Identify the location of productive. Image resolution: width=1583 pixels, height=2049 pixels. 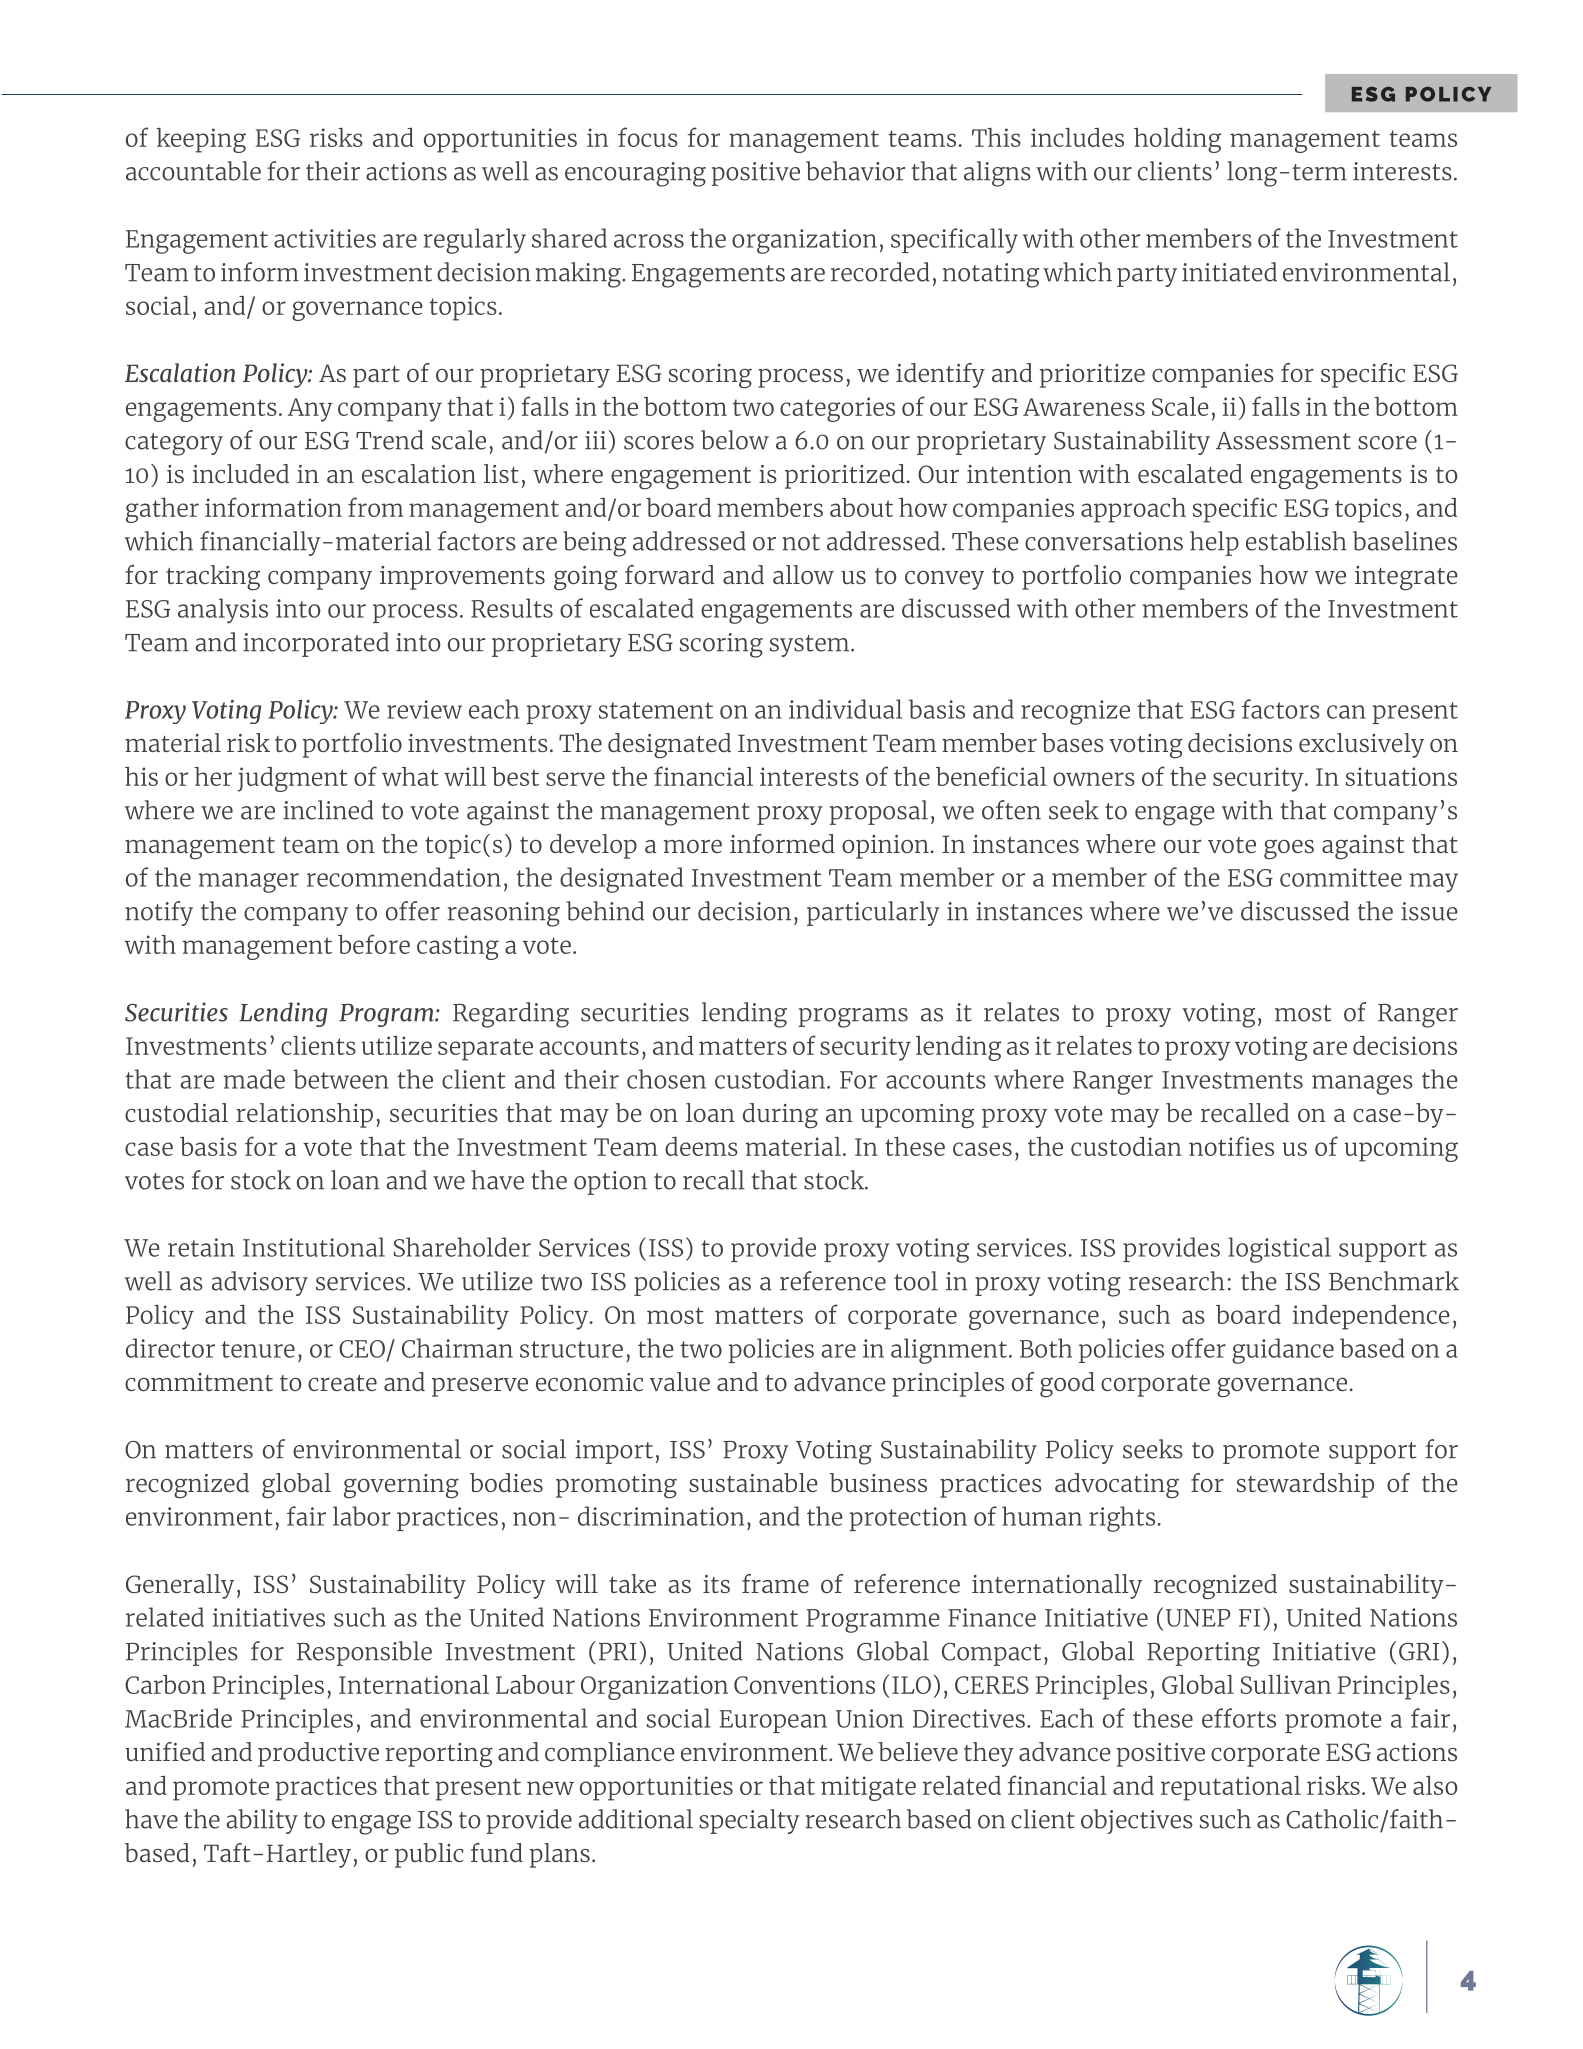
(318, 1754).
